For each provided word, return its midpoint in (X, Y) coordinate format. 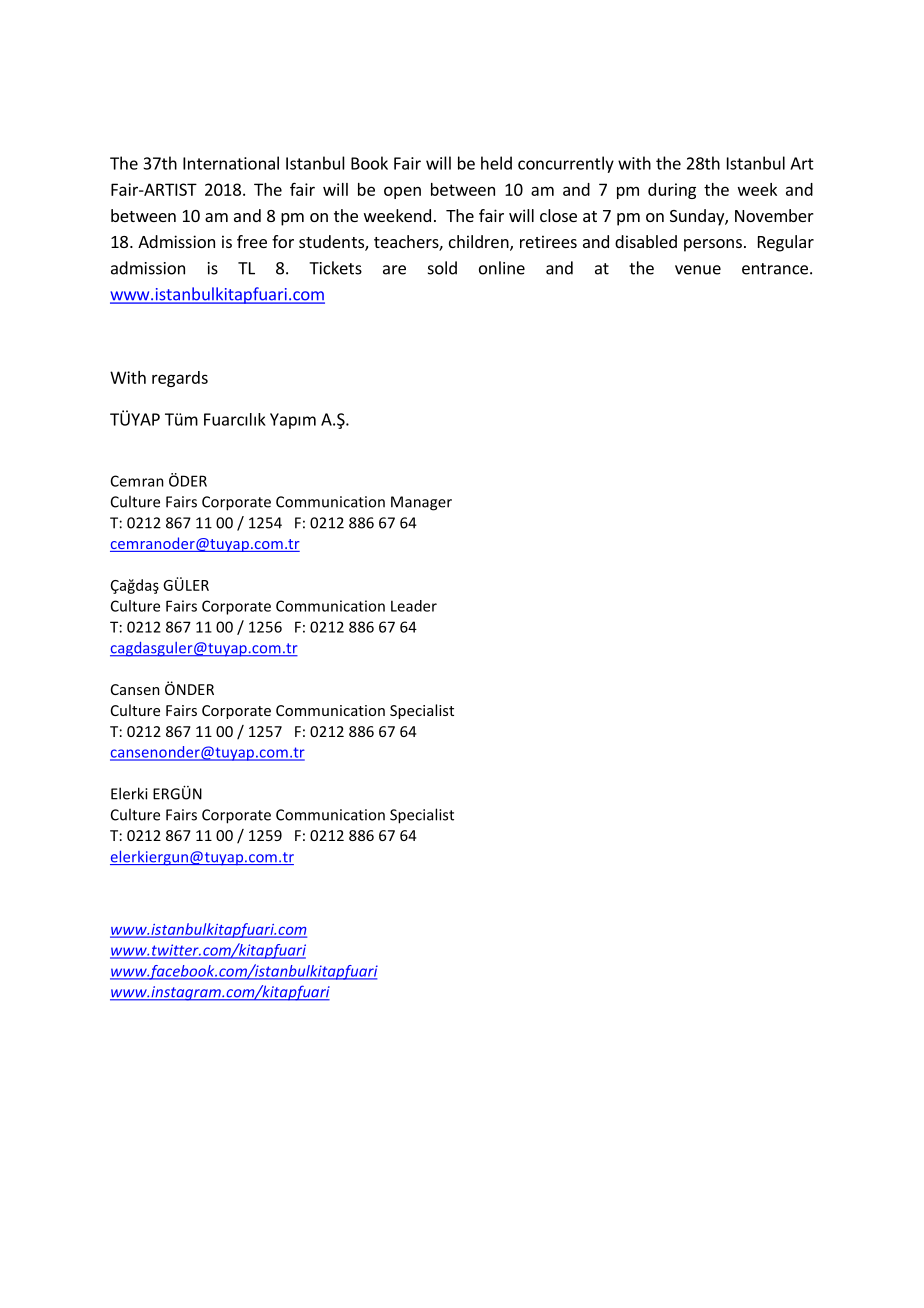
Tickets (335, 268)
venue (698, 270)
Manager (421, 503)
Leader (414, 606)
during (672, 191)
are (394, 270)
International (231, 163)
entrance (775, 269)
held (496, 163)
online (502, 268)
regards (180, 379)
